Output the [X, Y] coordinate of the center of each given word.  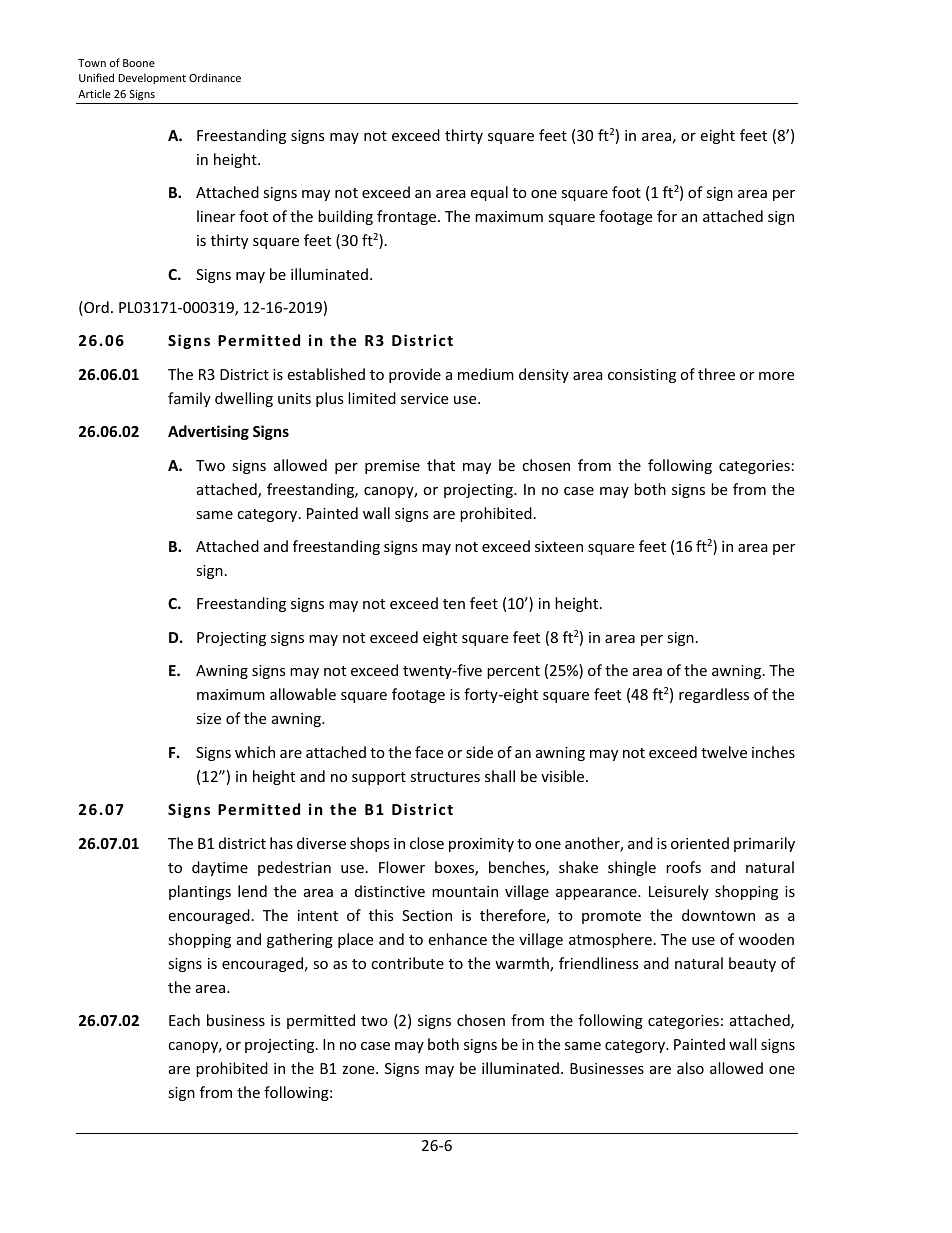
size [208, 718]
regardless [714, 695]
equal [489, 193]
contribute [407, 963]
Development [152, 78]
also [690, 1068]
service [424, 398]
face [429, 752]
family [189, 399]
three [716, 374]
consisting [642, 376]
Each [184, 1020]
